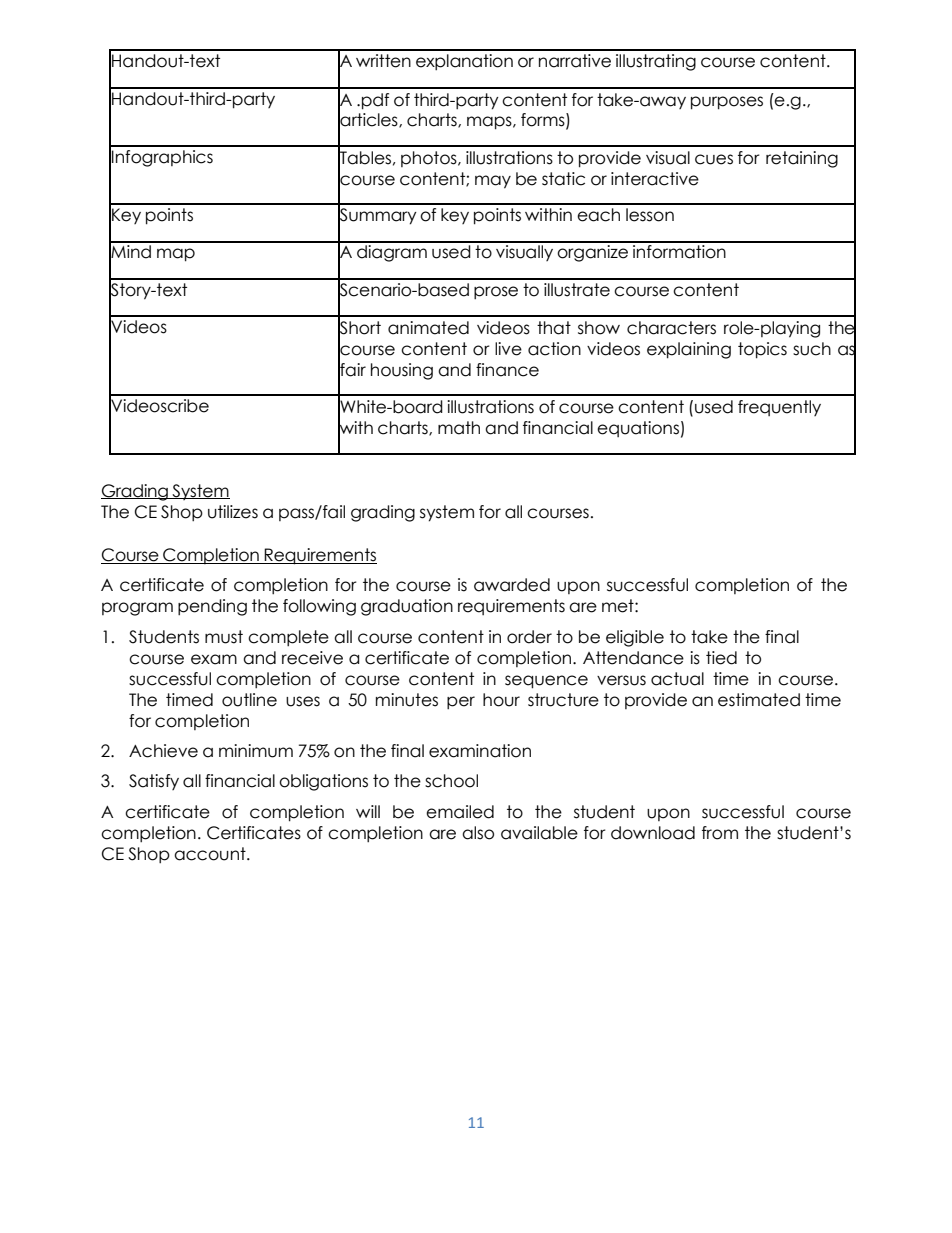  I want to click on pdf, so click(375, 101).
